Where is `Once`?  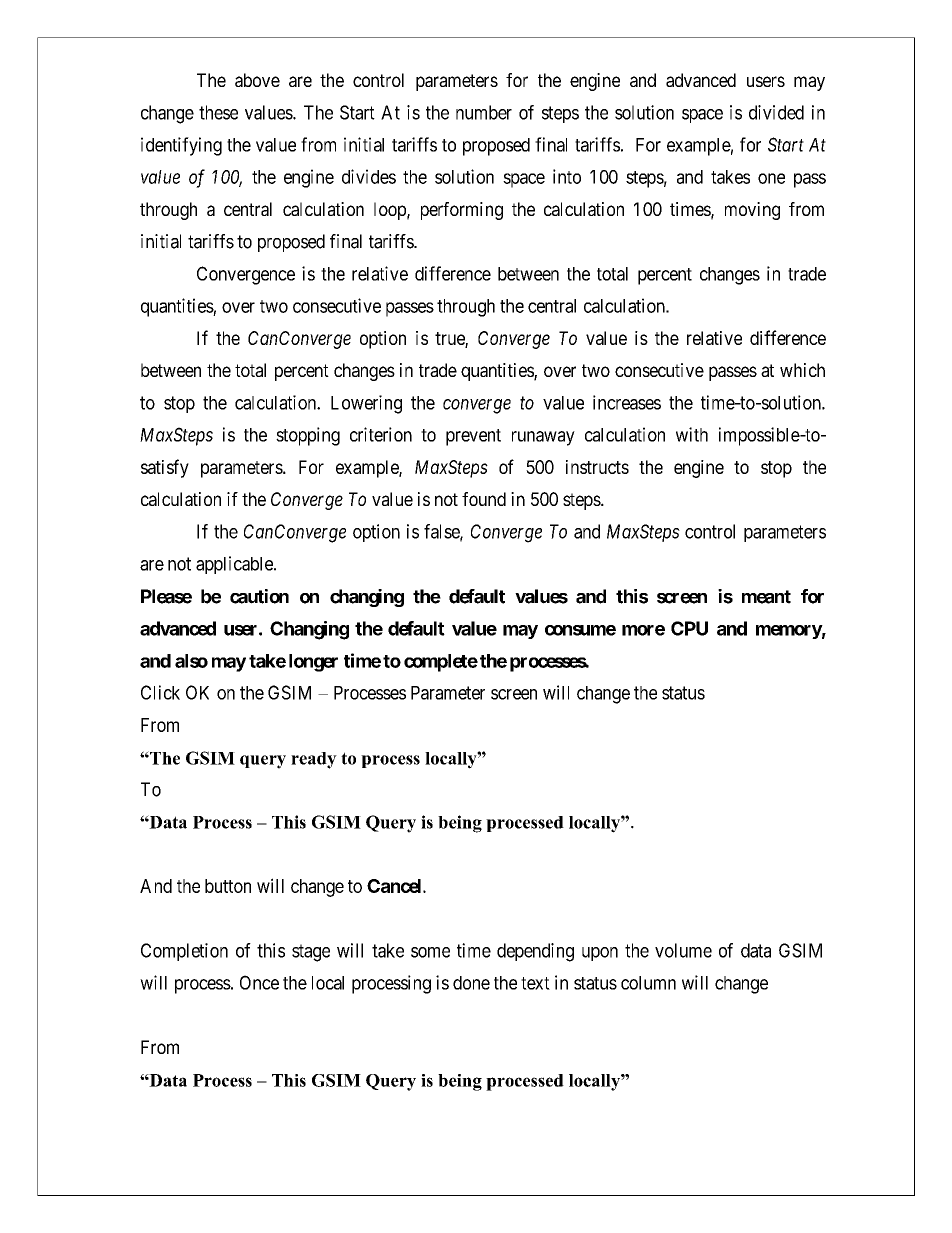 Once is located at coordinates (259, 982).
